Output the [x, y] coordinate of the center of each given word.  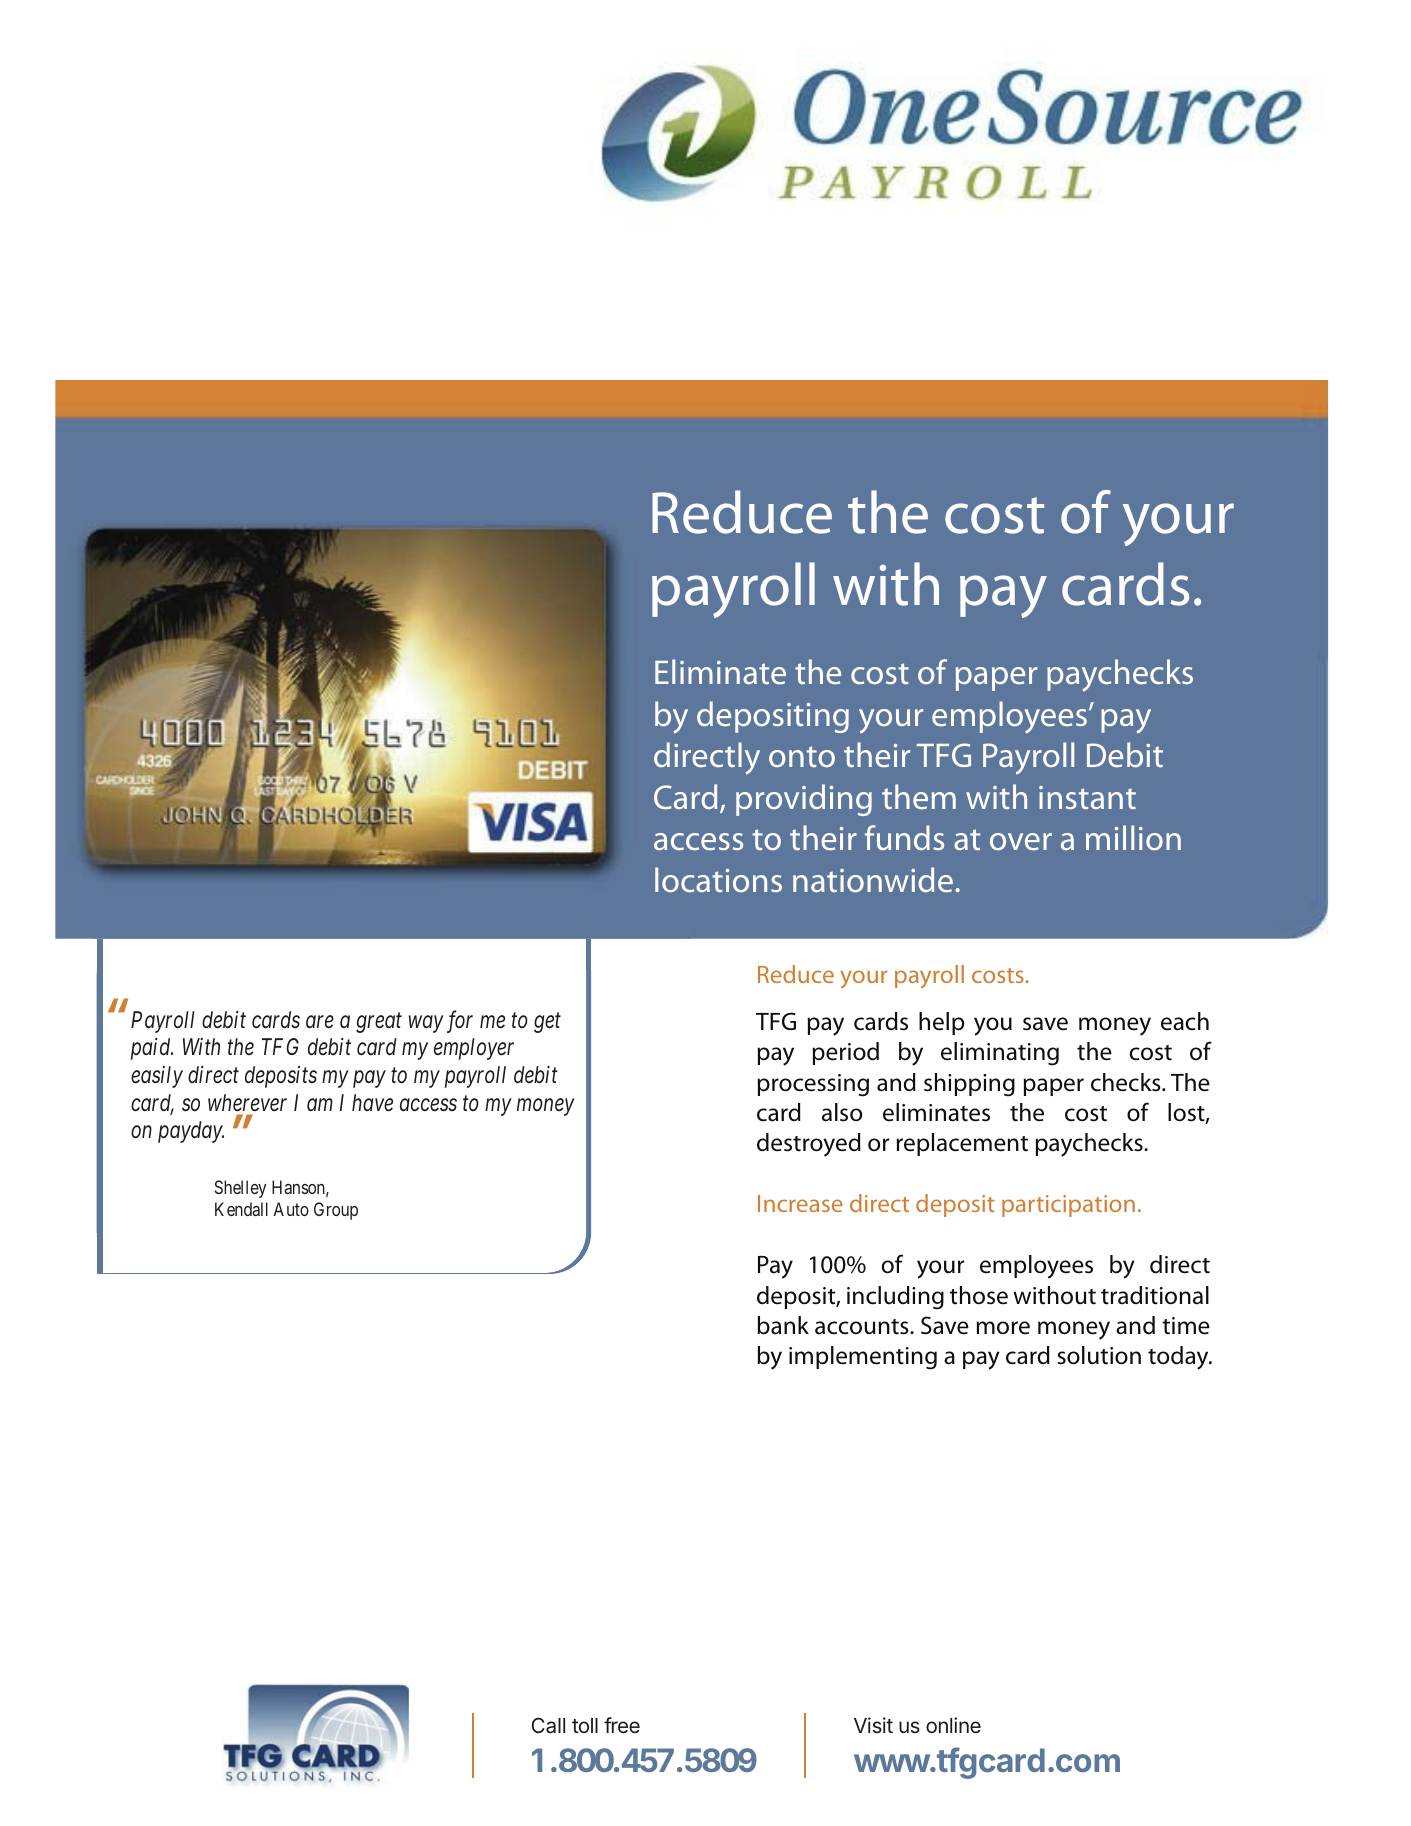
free [622, 1725]
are [320, 1022]
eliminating [1000, 1054]
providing [804, 800]
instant [1087, 797]
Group [336, 1211]
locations [718, 880]
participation [1068, 1206]
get [547, 1023]
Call [548, 1725]
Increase [800, 1203]
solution [1099, 1355]
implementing [863, 1358]
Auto [291, 1209]
